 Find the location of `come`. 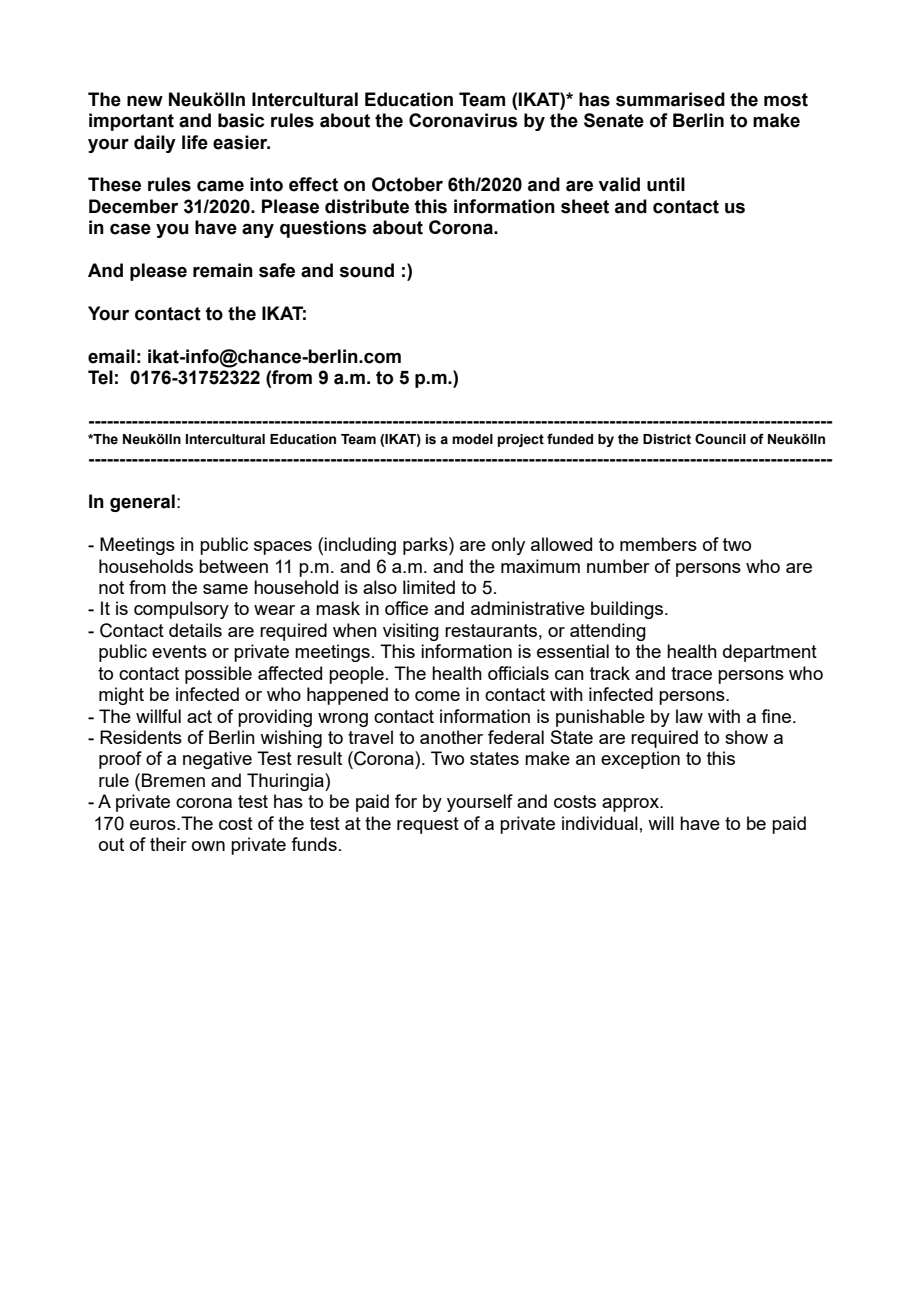

come is located at coordinates (437, 696).
